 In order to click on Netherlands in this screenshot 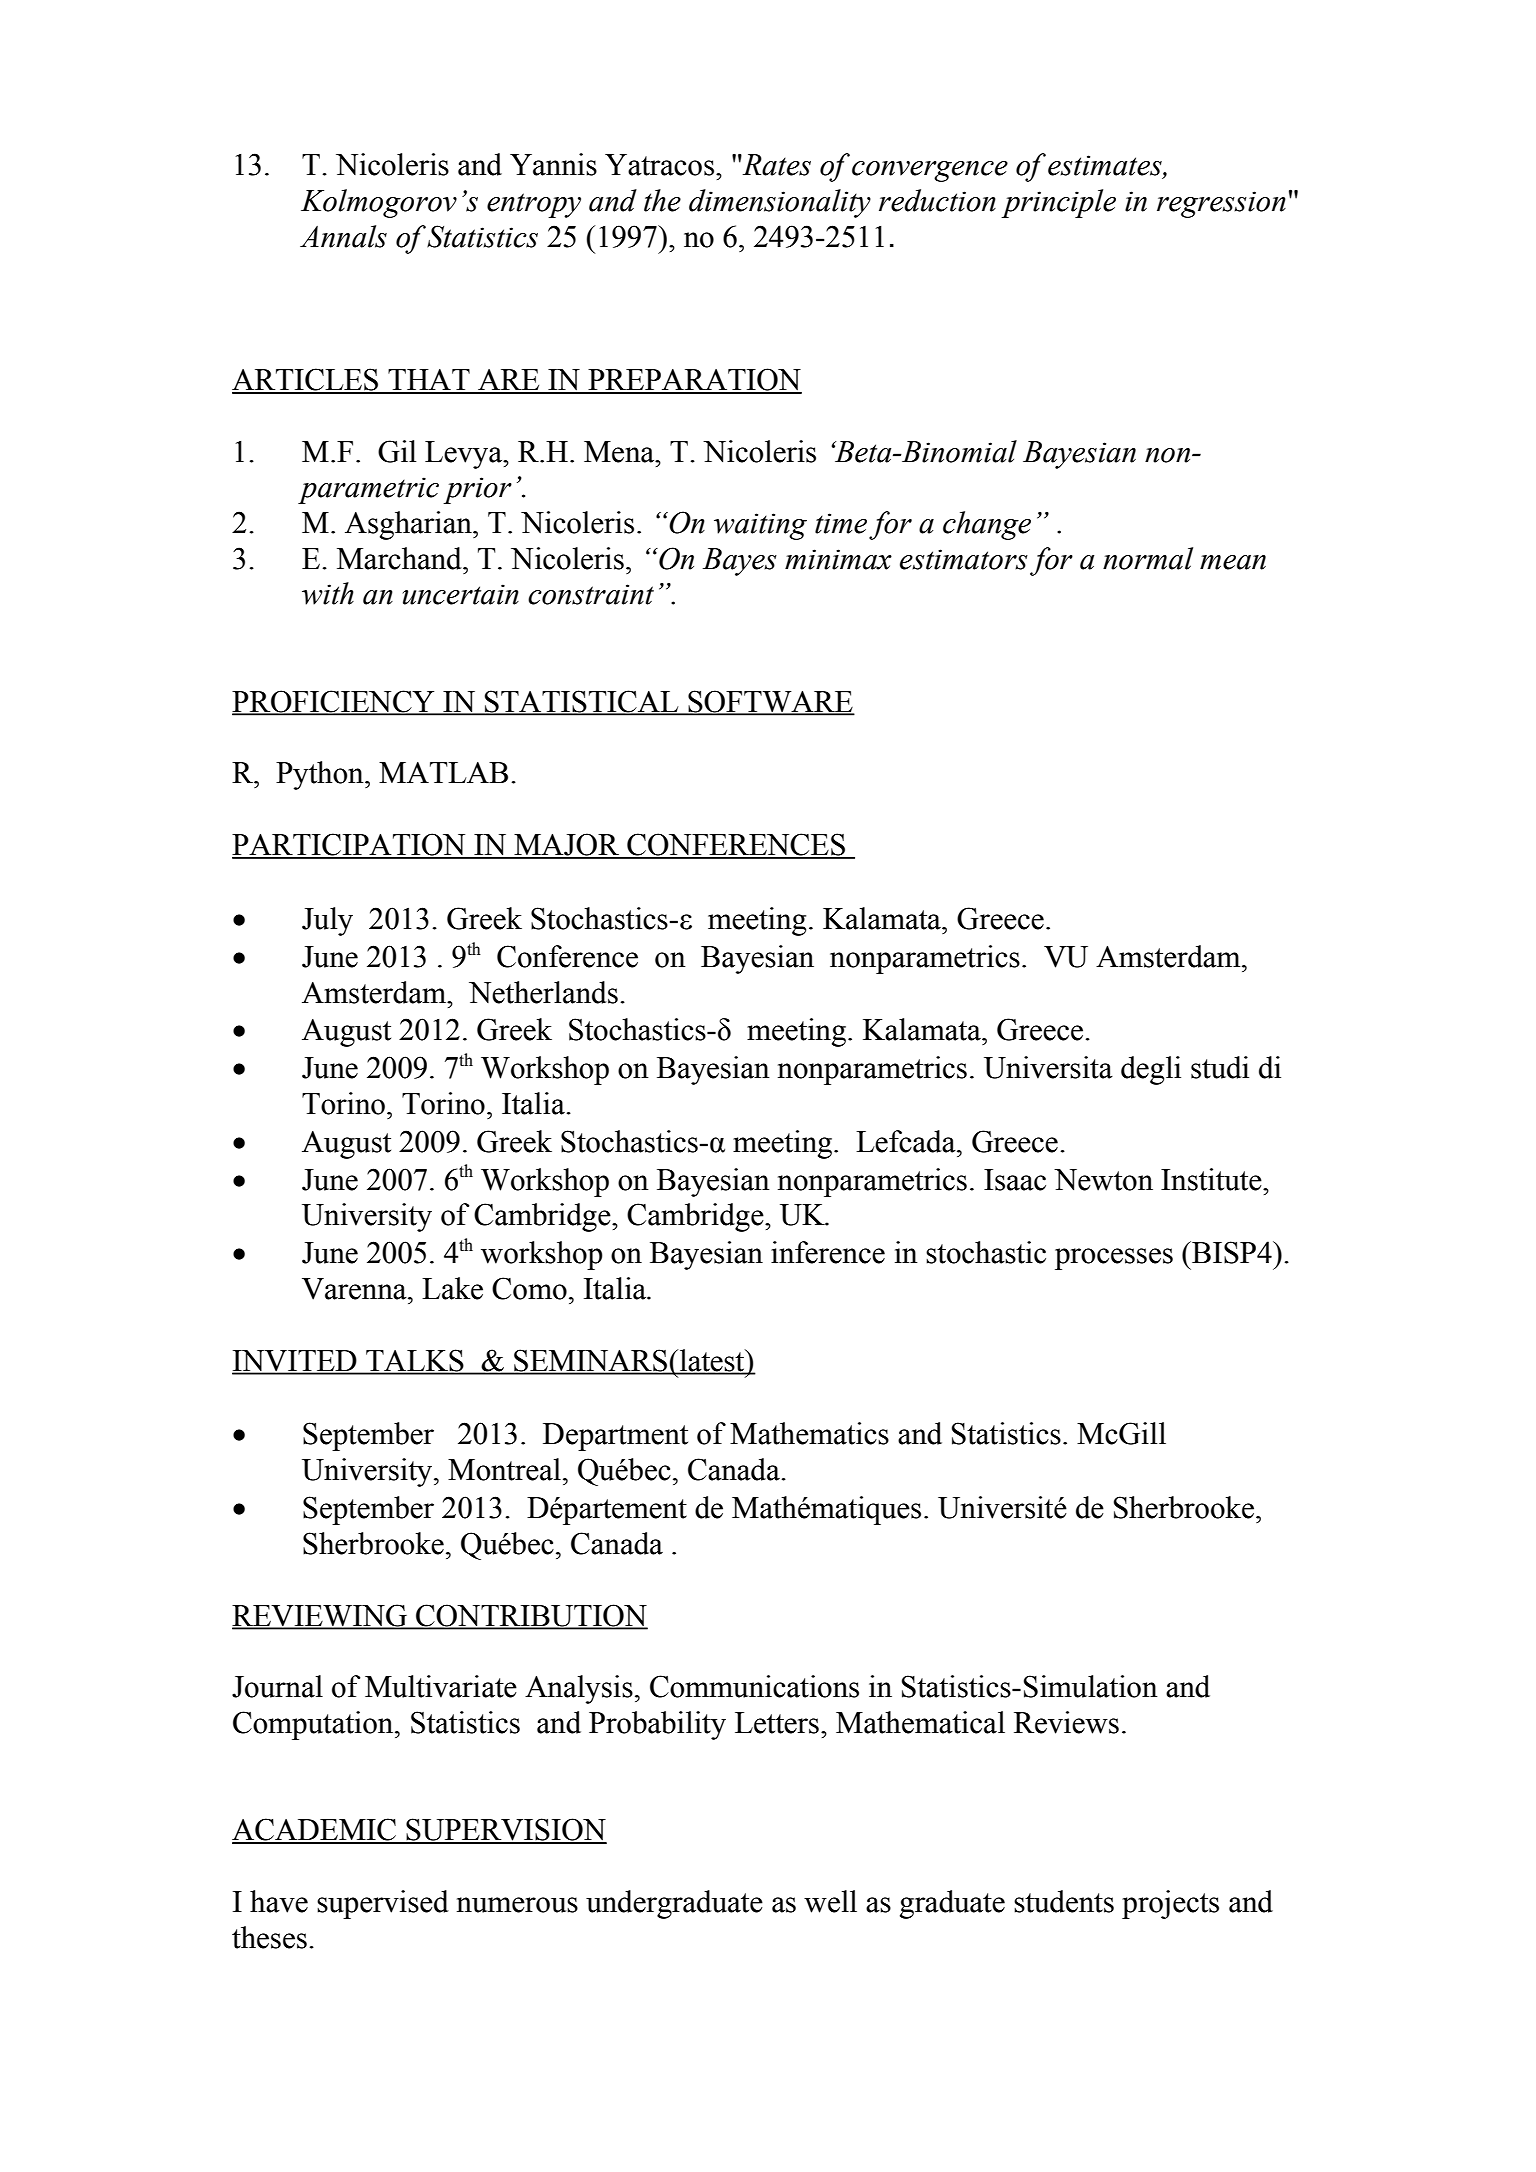, I will do `click(543, 992)`.
